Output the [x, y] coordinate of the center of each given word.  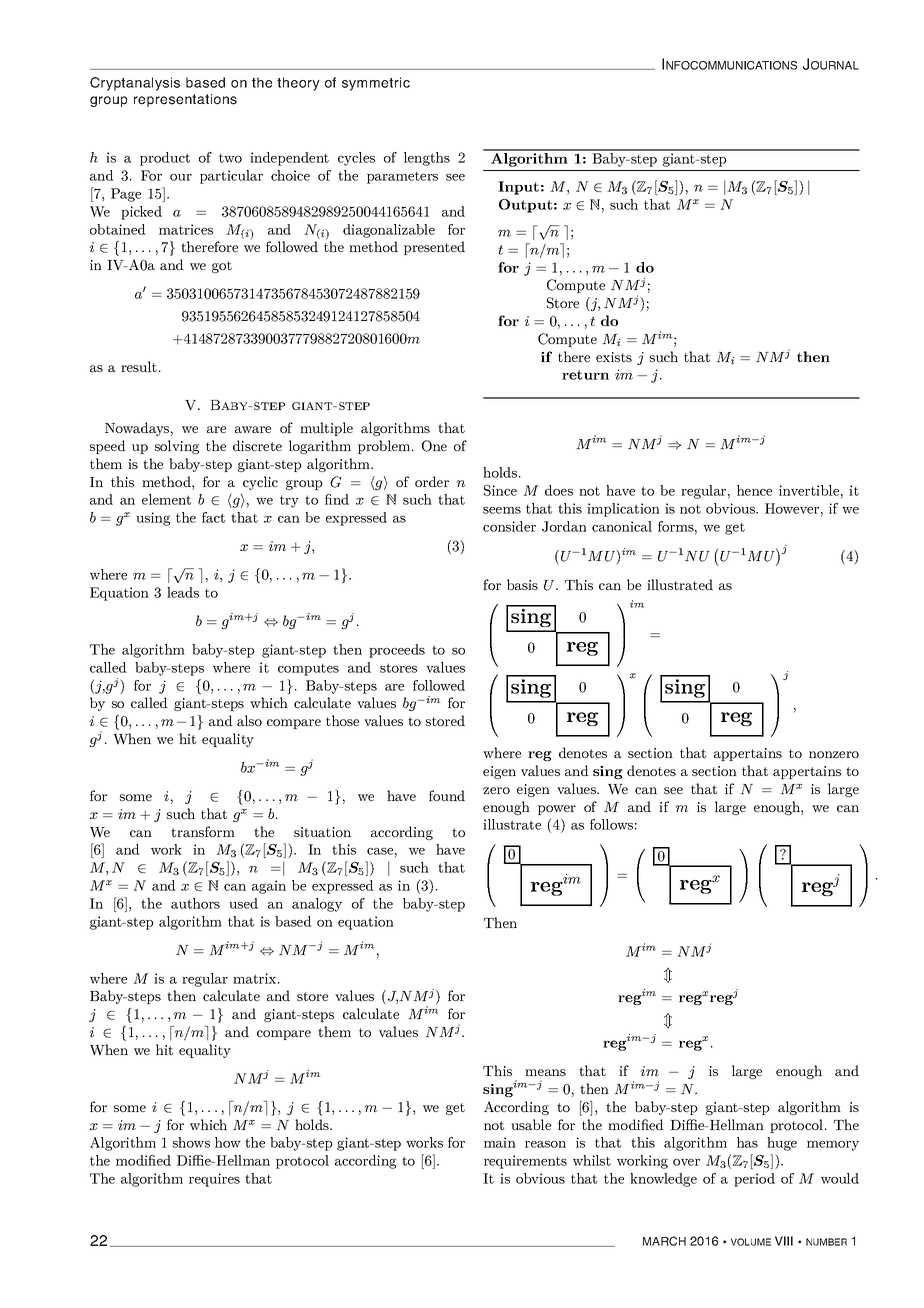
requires [214, 1180]
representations [185, 100]
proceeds [397, 651]
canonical [622, 526]
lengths [427, 159]
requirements [525, 1162]
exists [614, 357]
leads [183, 592]
